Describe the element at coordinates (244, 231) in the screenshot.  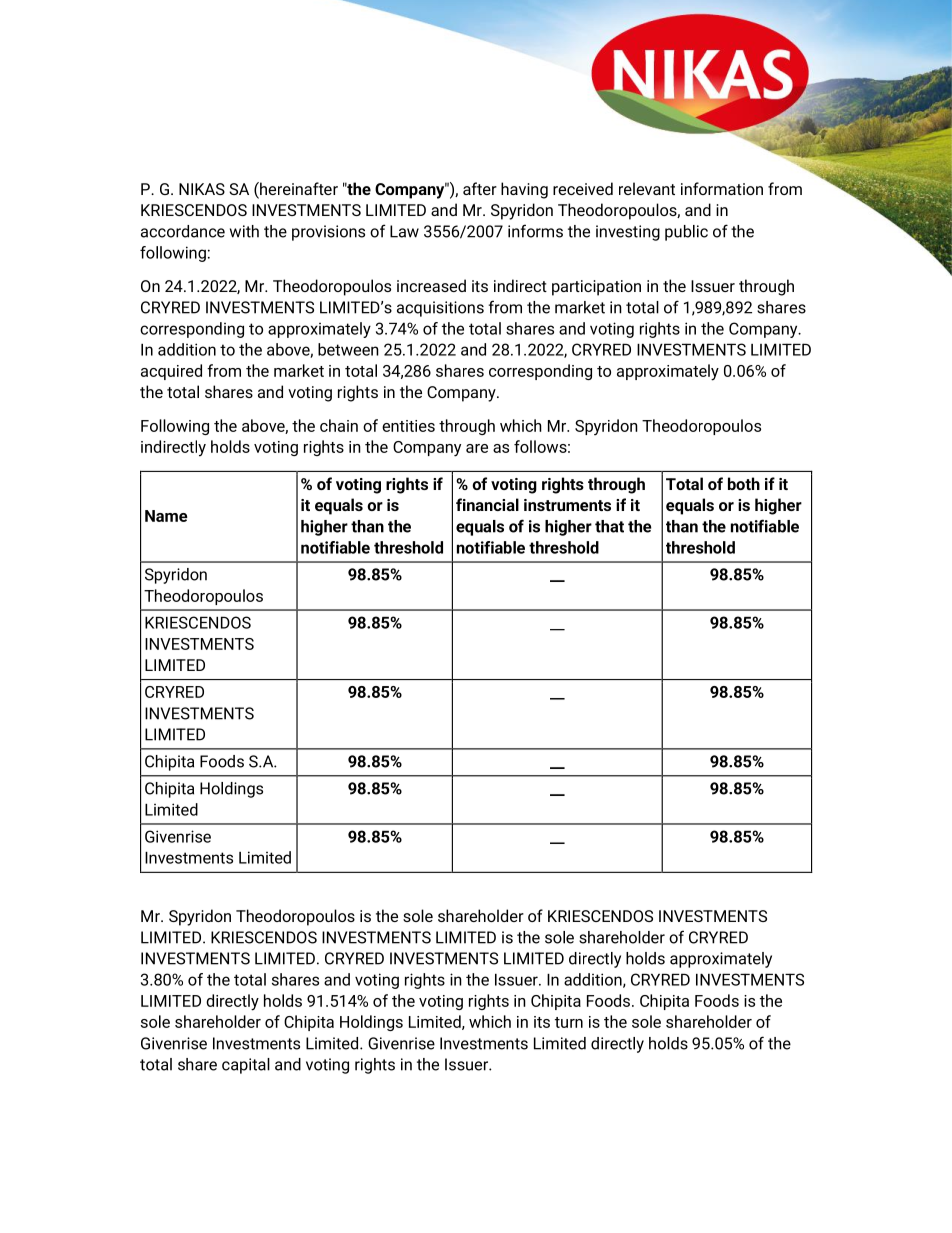
I see `with` at that location.
